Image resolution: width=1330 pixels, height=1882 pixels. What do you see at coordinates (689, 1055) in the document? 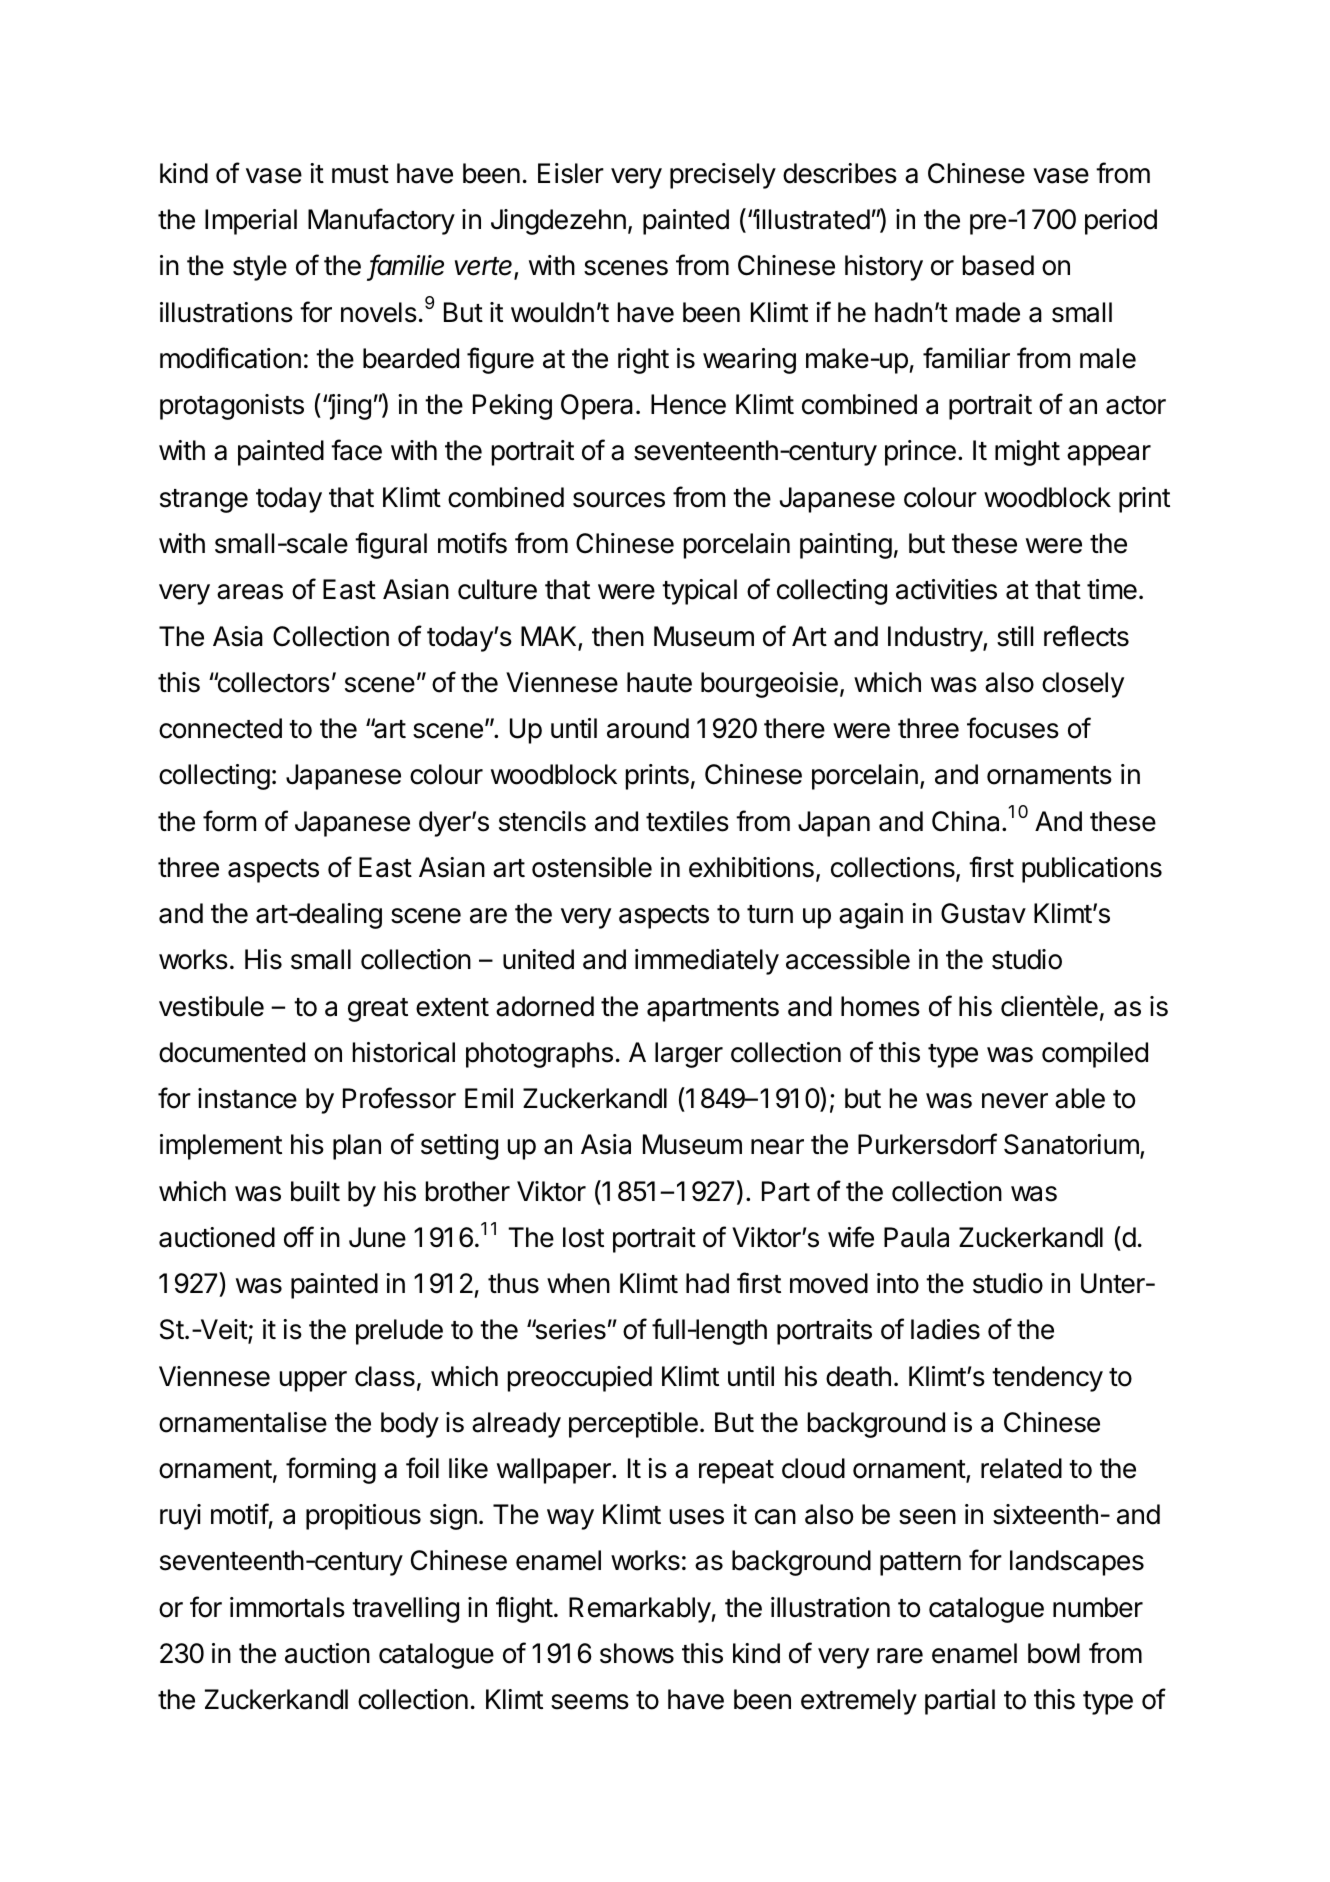
I see `larger` at bounding box center [689, 1055].
